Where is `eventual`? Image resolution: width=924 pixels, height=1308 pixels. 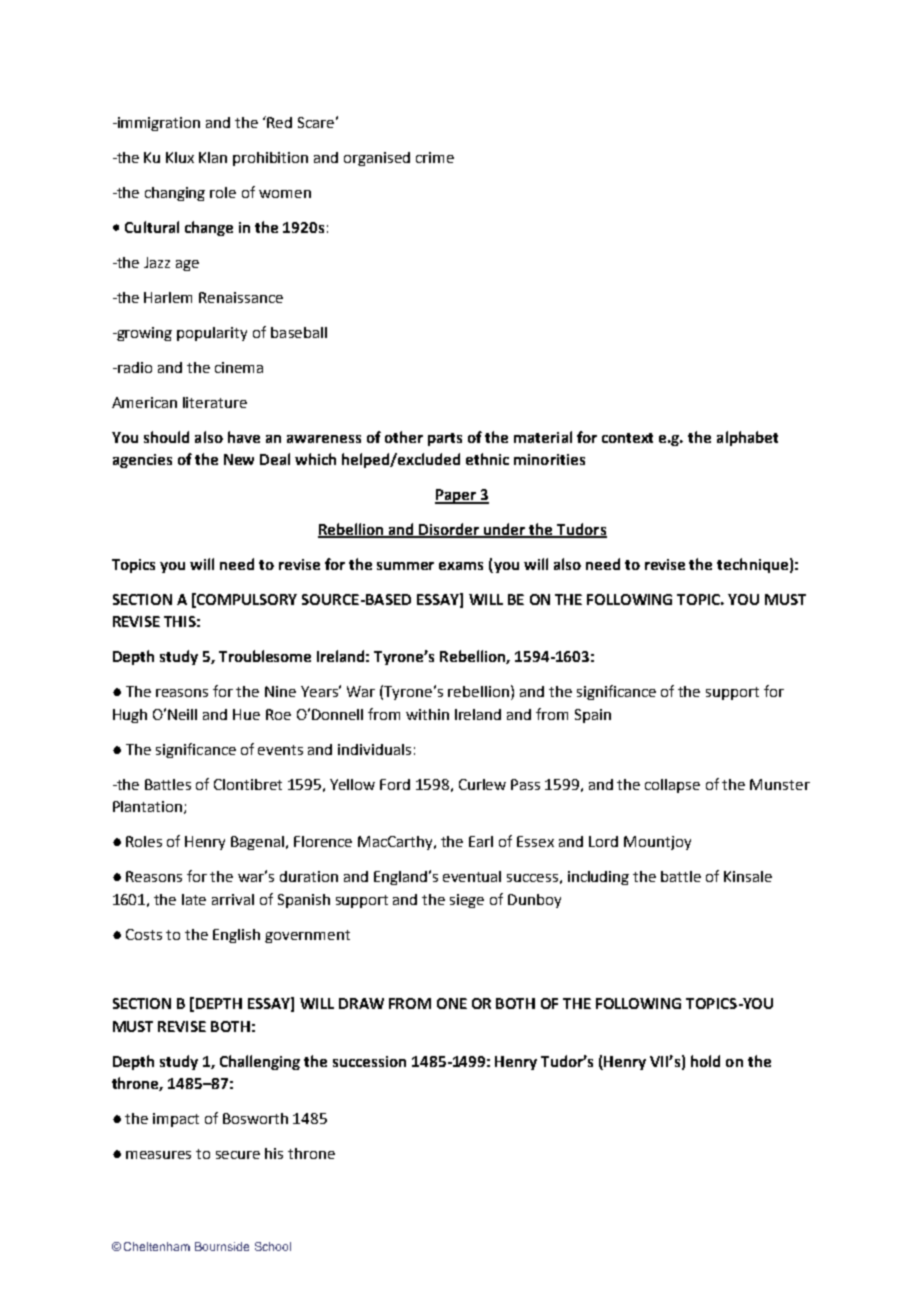
eventual is located at coordinates (472, 876).
